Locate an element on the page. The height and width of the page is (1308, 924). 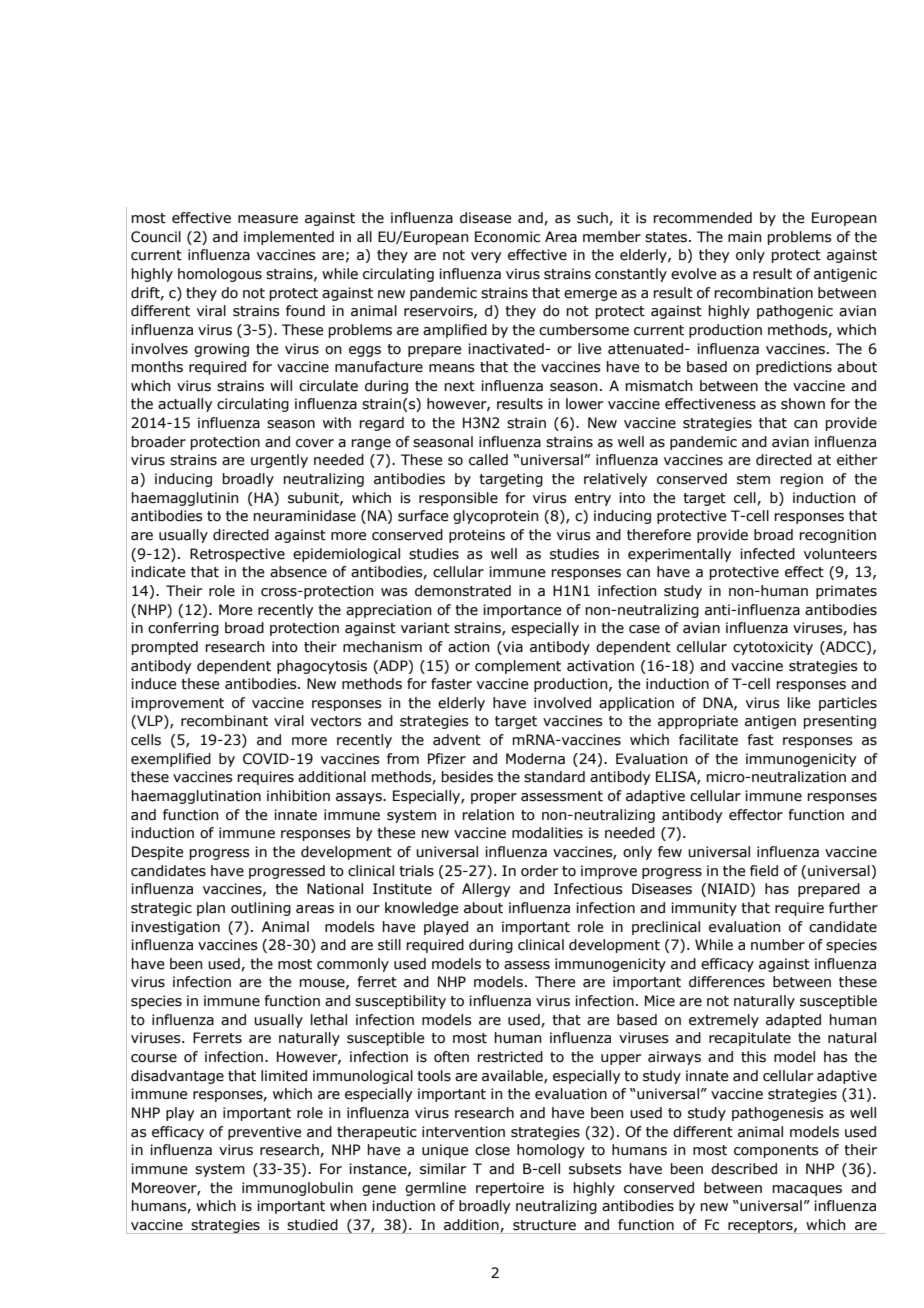
homologous is located at coordinates (220, 275).
